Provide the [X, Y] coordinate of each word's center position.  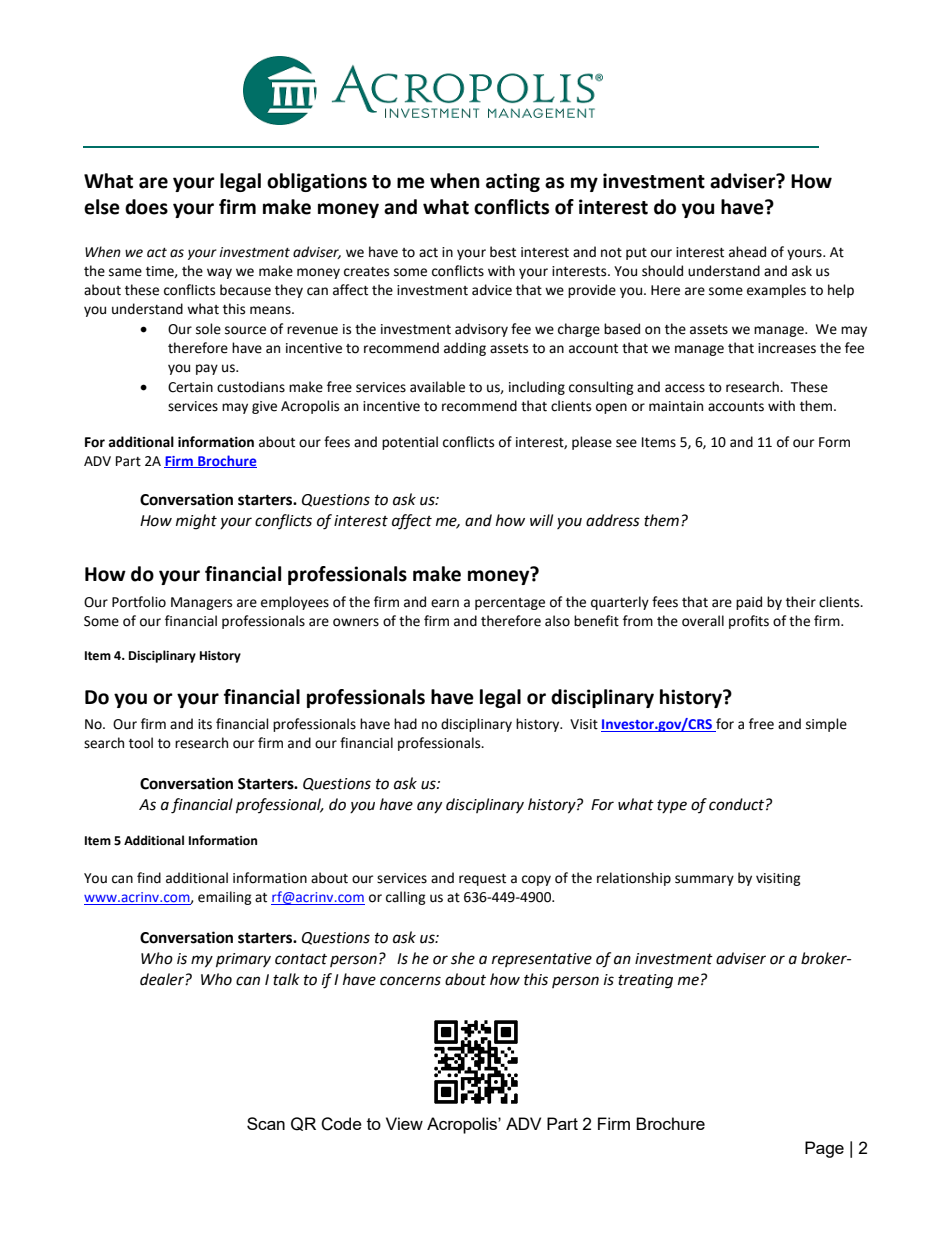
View [404, 1123]
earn [445, 603]
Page [824, 1149]
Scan [266, 1123]
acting [513, 182]
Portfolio [139, 602]
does [146, 207]
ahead [747, 252]
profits [749, 622]
